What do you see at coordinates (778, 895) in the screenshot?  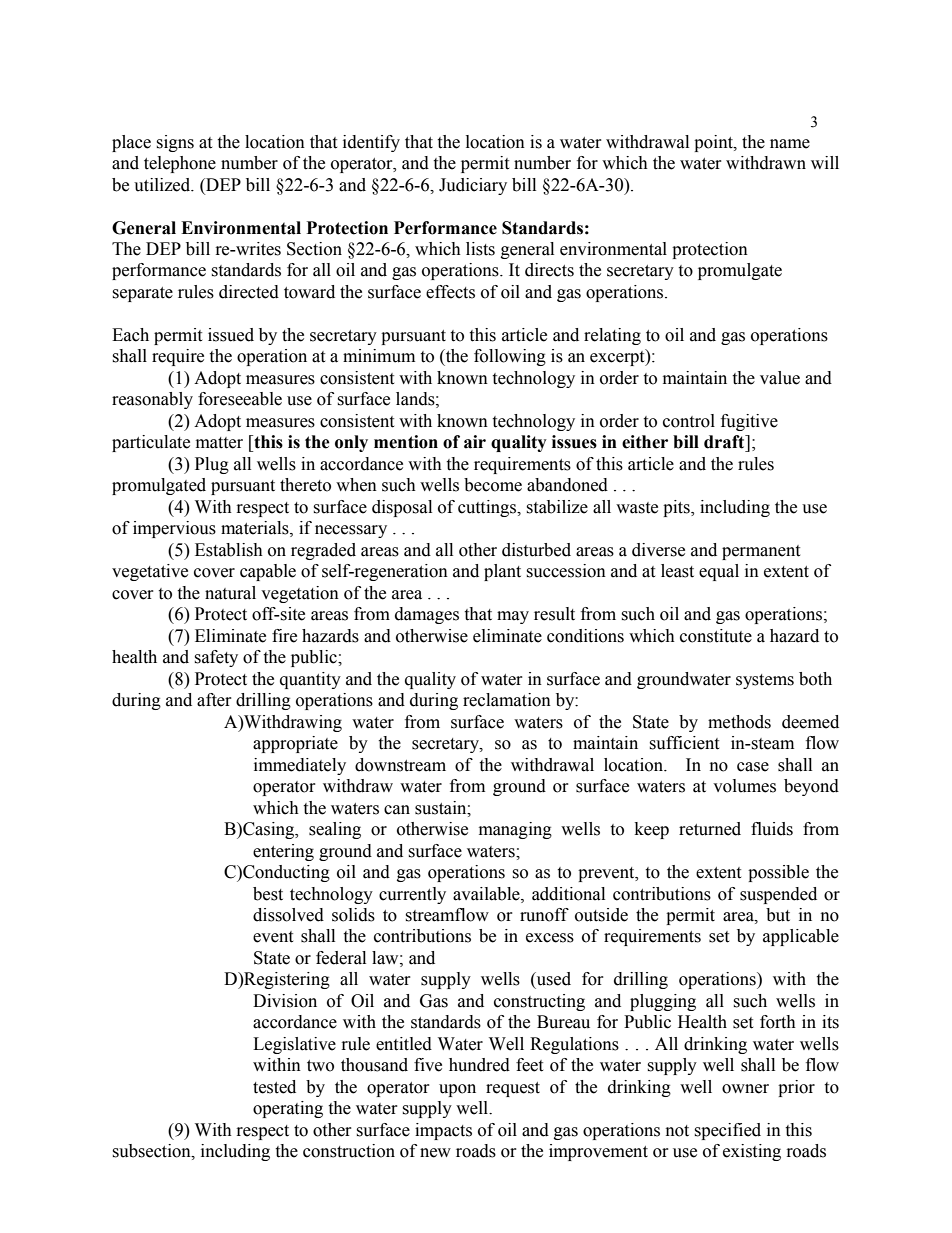 I see `suspended` at bounding box center [778, 895].
